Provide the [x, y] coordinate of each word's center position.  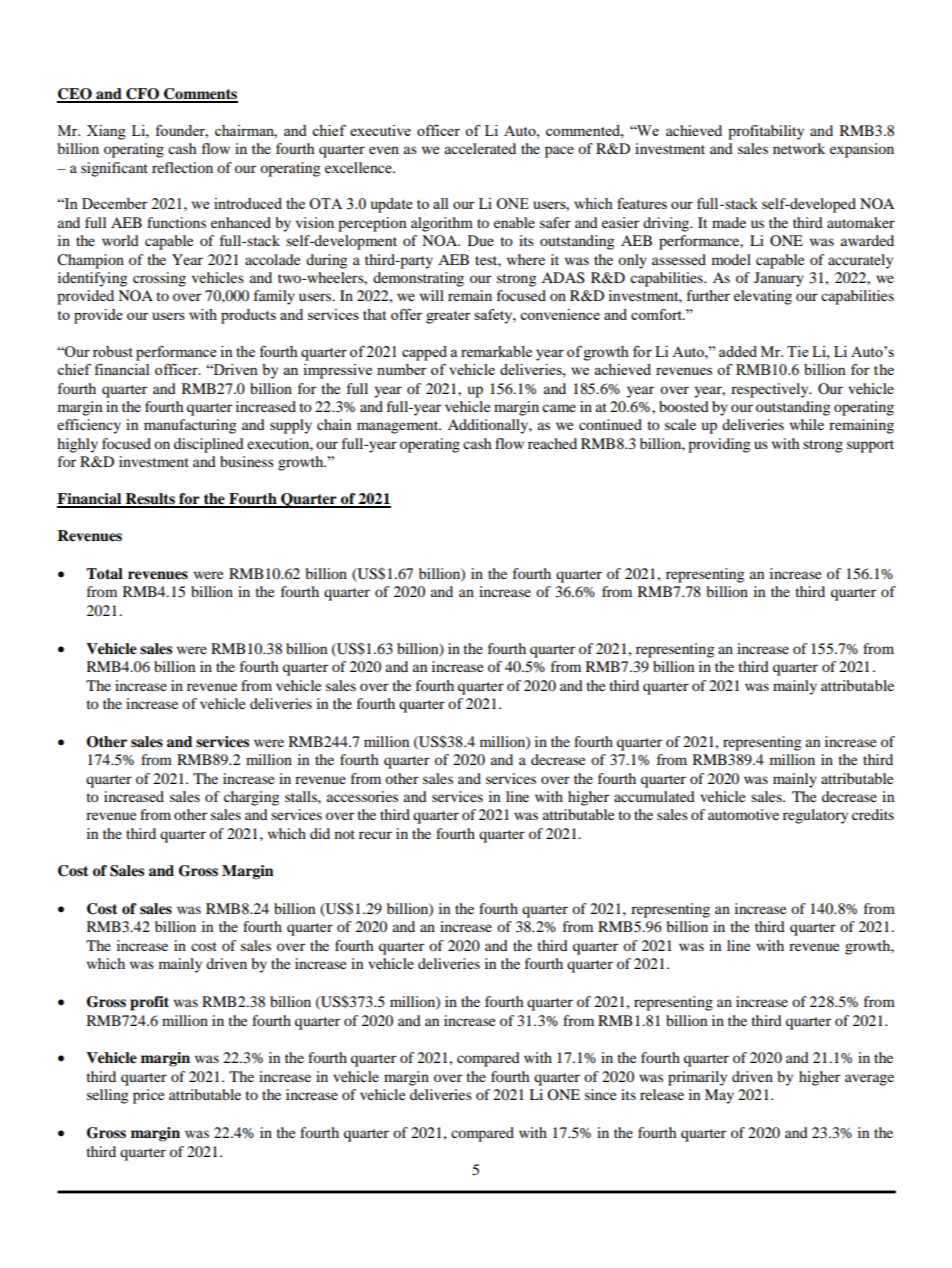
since [600, 1094]
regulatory [815, 816]
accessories [362, 796]
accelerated [480, 148]
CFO [142, 95]
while [807, 424]
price [148, 1096]
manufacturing [190, 426]
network [799, 148]
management [399, 427]
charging [251, 798]
